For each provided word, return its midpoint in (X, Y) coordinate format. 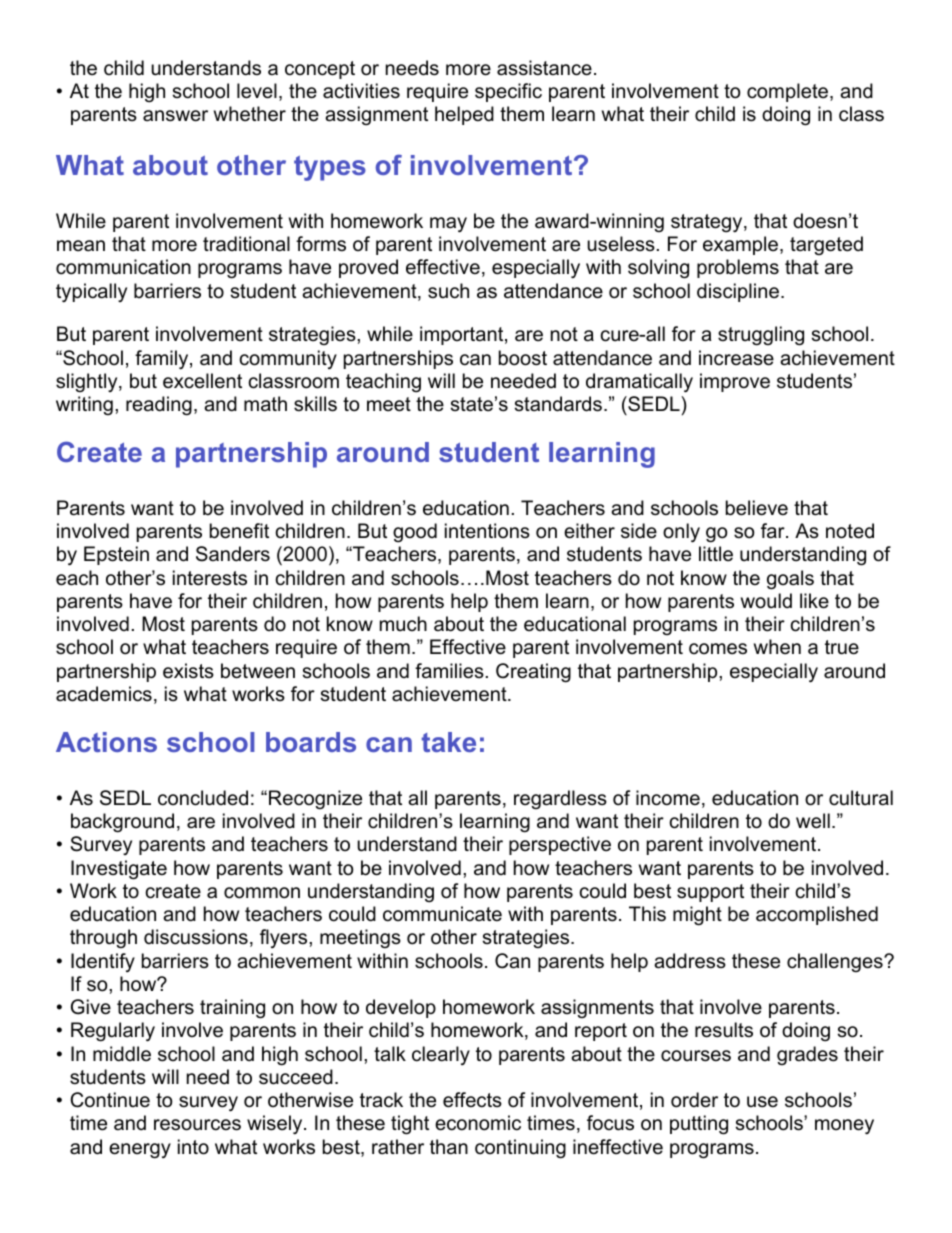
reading (159, 406)
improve (735, 382)
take (449, 742)
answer (175, 116)
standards (558, 404)
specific (508, 92)
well (813, 821)
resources (197, 1125)
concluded (203, 798)
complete (789, 92)
